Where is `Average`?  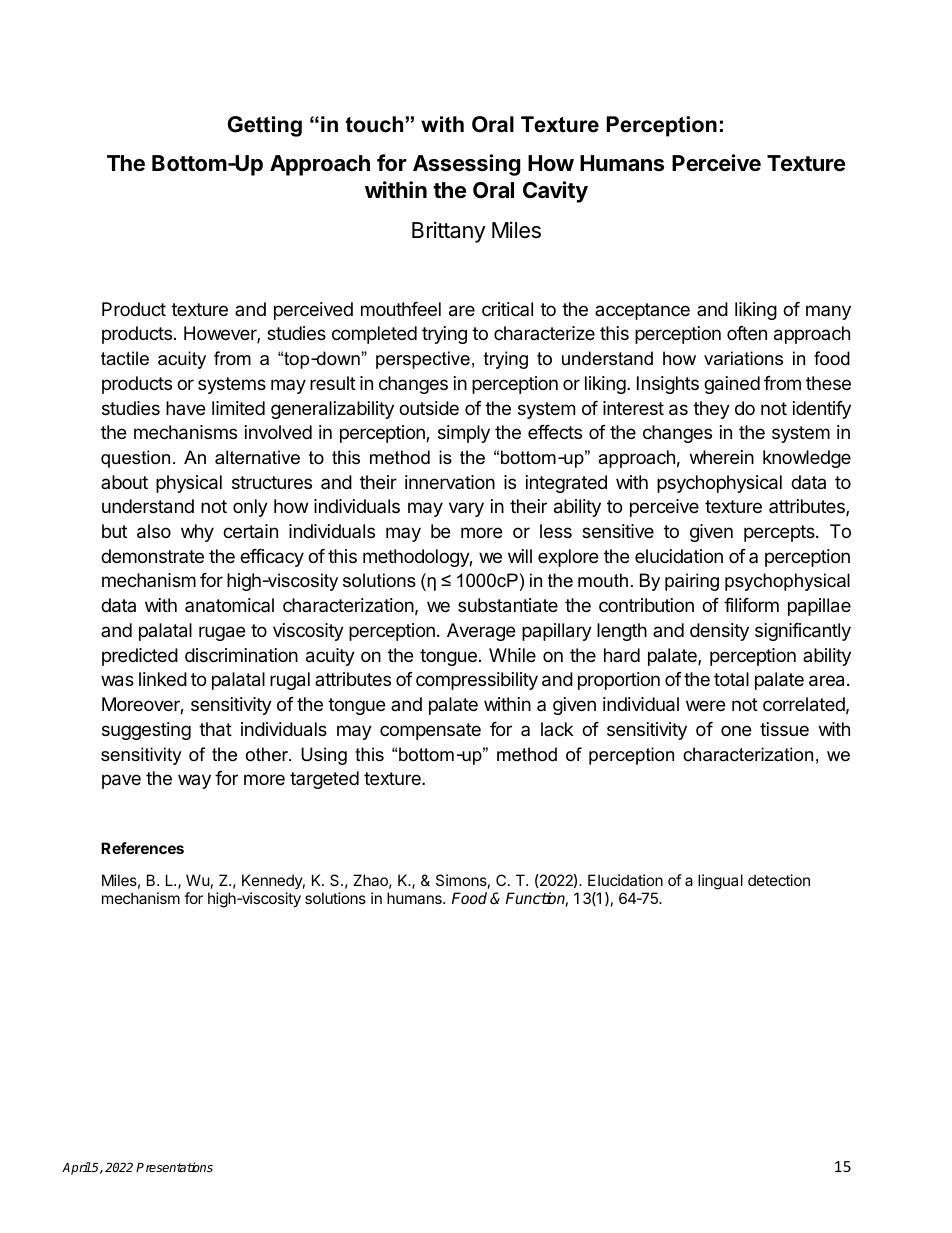 Average is located at coordinates (481, 632).
